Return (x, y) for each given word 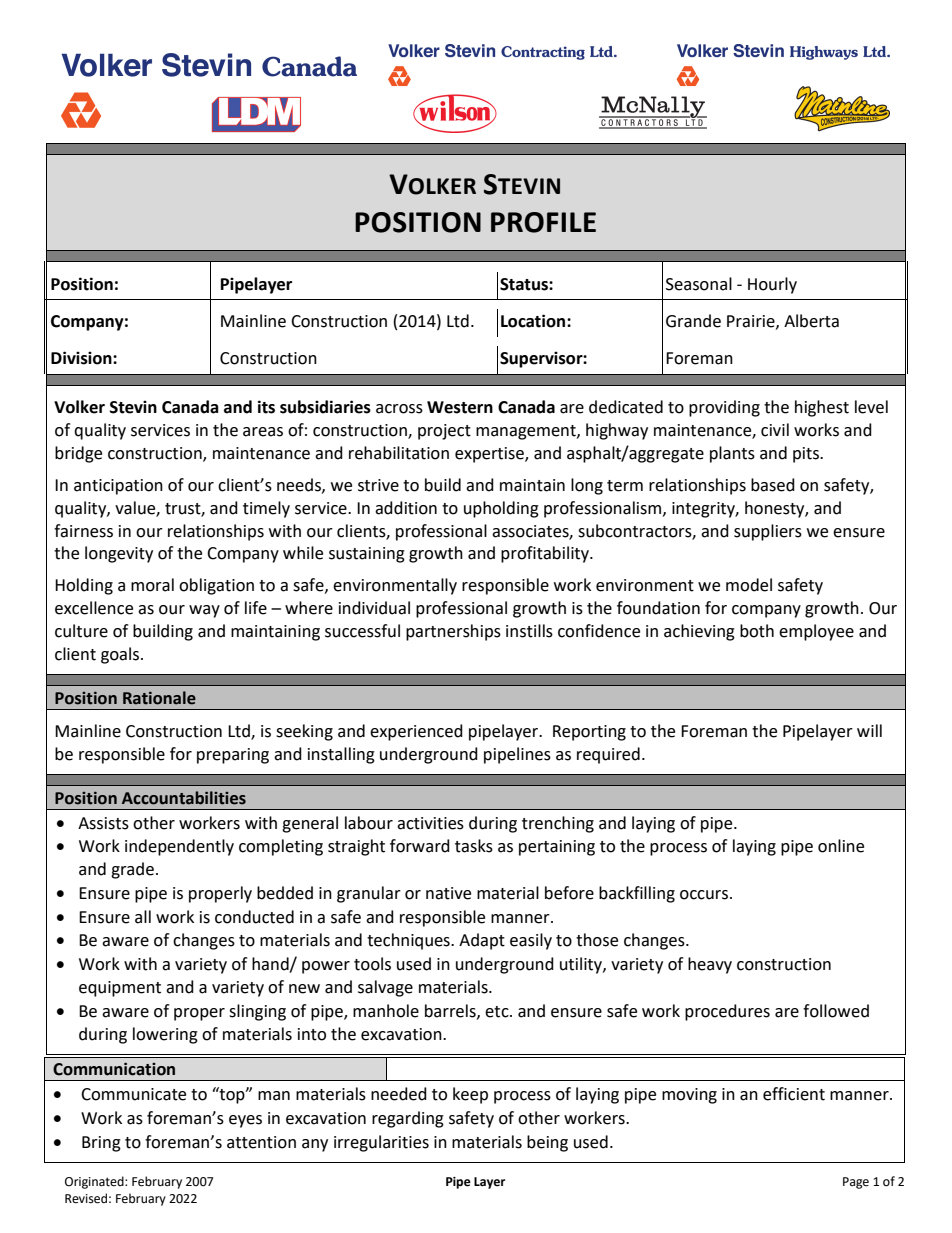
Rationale (159, 698)
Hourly (772, 285)
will (869, 730)
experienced (416, 732)
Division (82, 358)
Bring (101, 1144)
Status (525, 284)
